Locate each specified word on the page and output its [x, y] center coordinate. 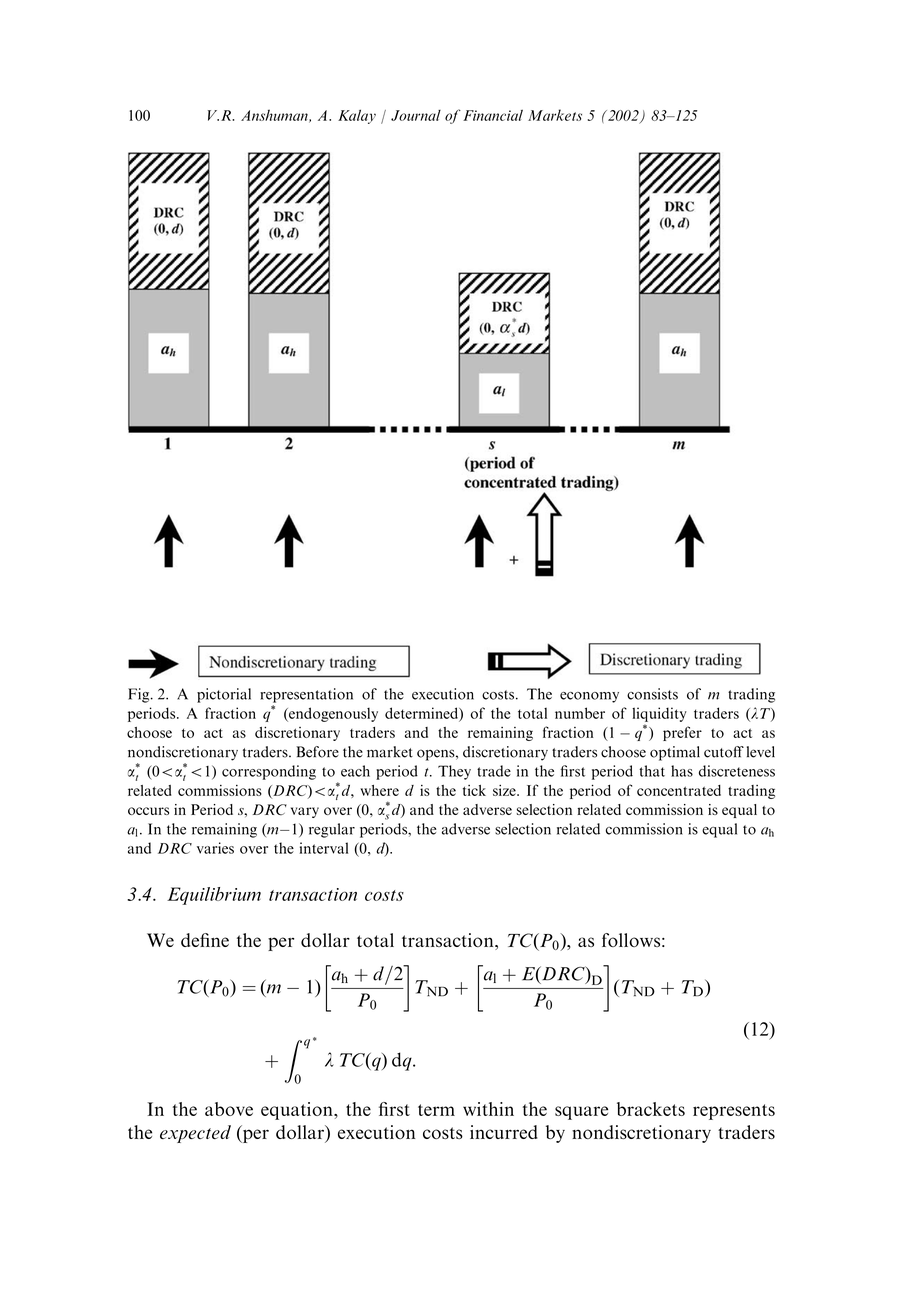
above [229, 1109]
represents [734, 1112]
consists [652, 694]
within [488, 1109]
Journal [416, 115]
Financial [493, 115]
